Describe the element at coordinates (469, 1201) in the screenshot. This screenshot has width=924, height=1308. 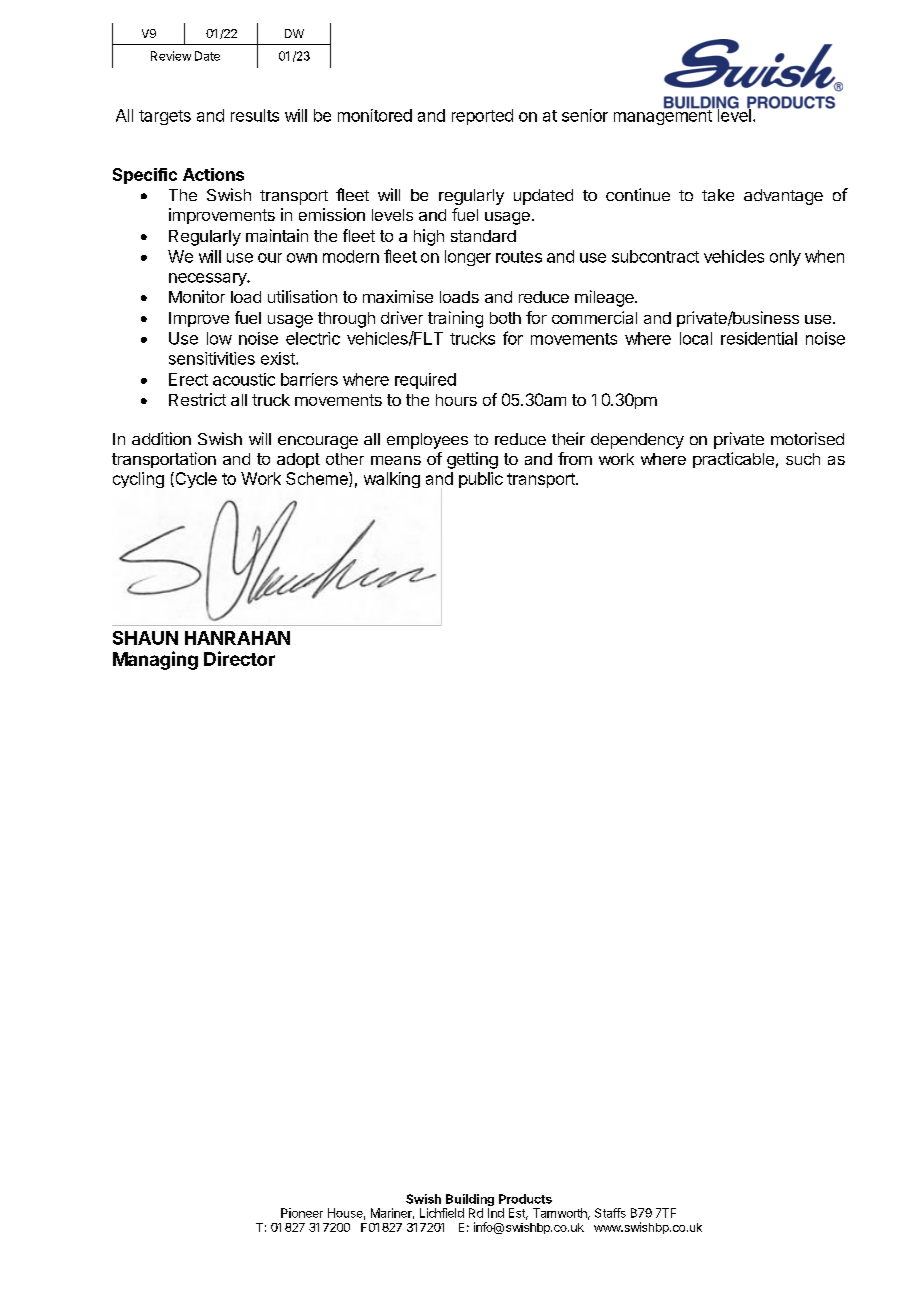
I see `Building` at that location.
